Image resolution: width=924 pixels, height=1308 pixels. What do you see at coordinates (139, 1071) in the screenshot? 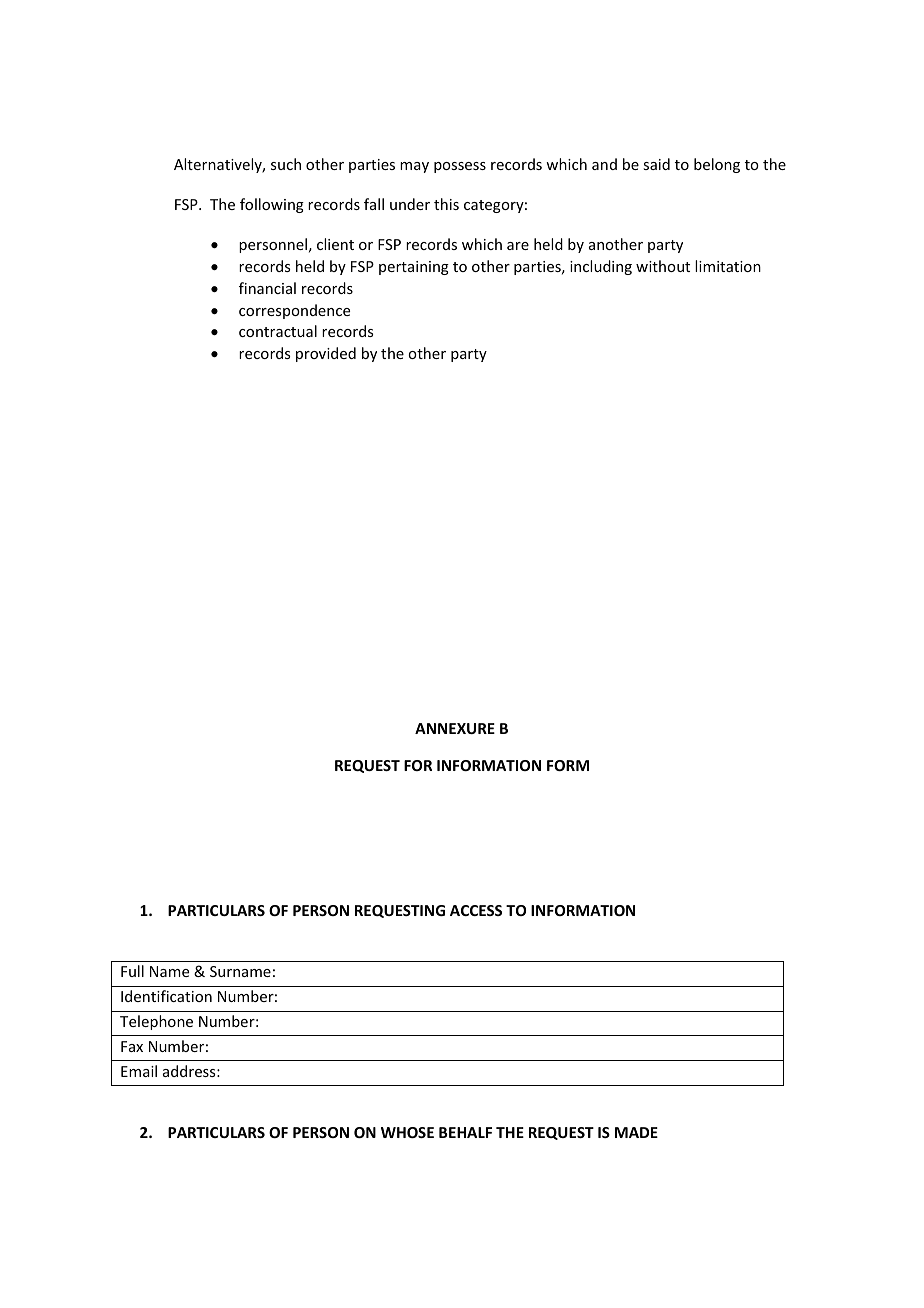
I see `Email` at bounding box center [139, 1071].
